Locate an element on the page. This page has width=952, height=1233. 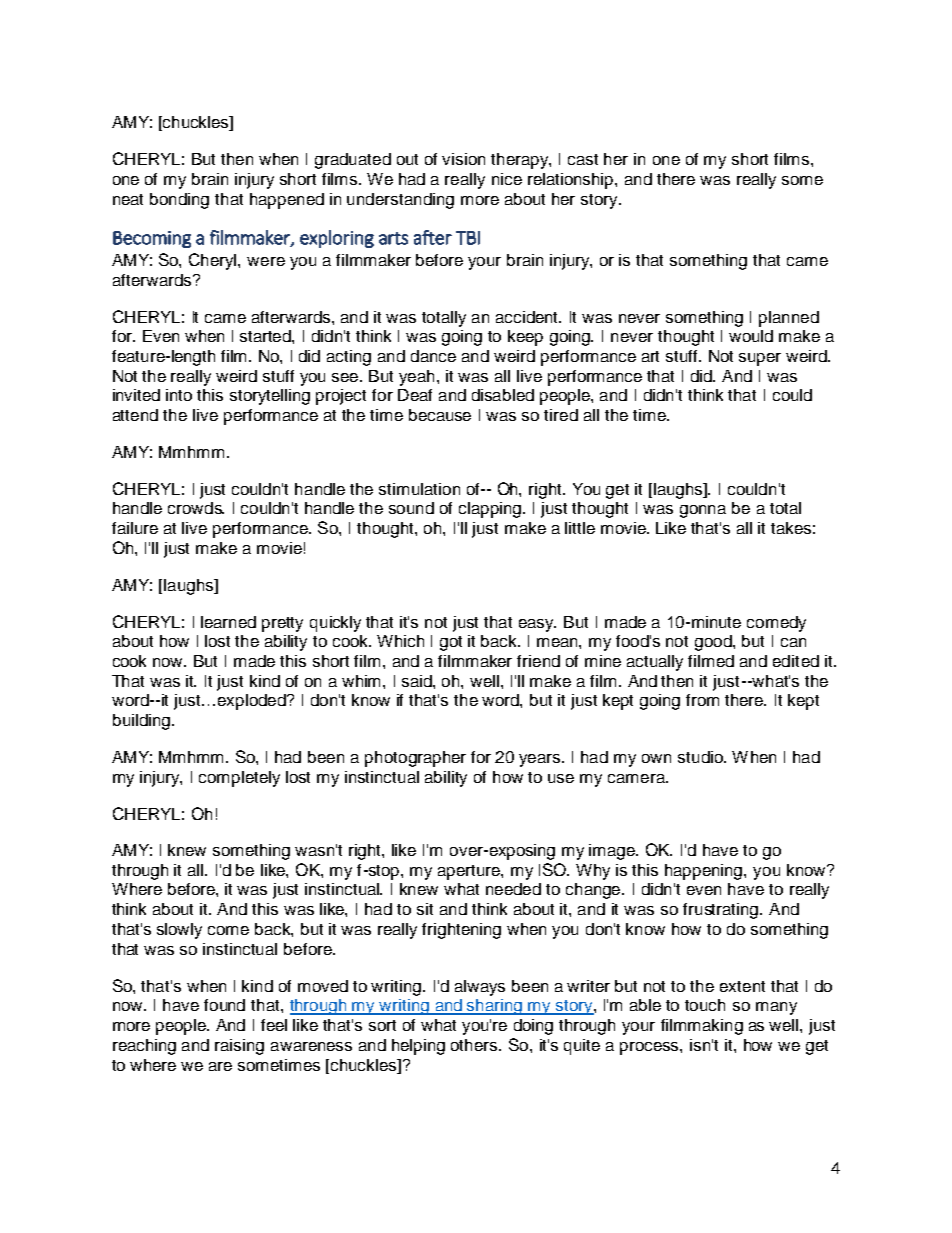
vision is located at coordinates (463, 159).
